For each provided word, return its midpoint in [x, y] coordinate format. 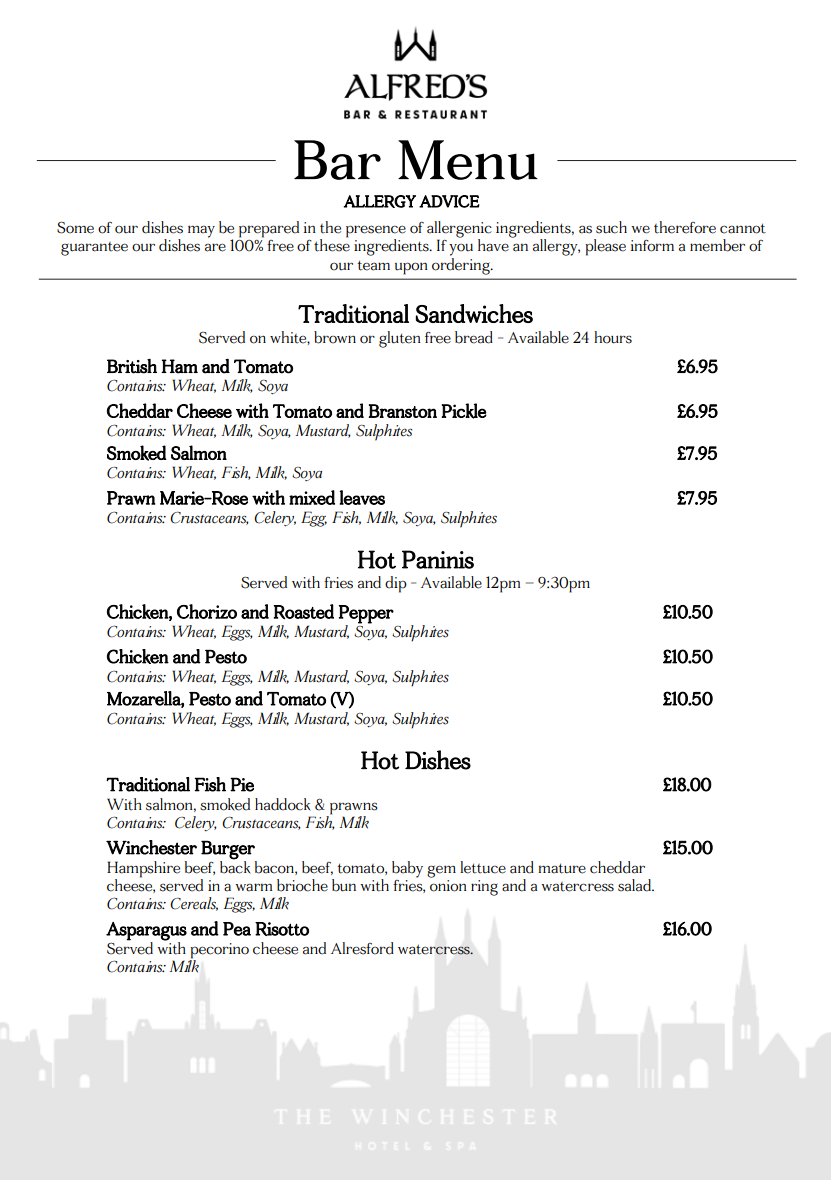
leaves [362, 497]
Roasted [303, 612]
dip [396, 584]
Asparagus [146, 931]
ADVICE [449, 201]
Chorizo [207, 611]
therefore [685, 227]
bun [344, 885]
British [132, 366]
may [201, 231]
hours [613, 337]
